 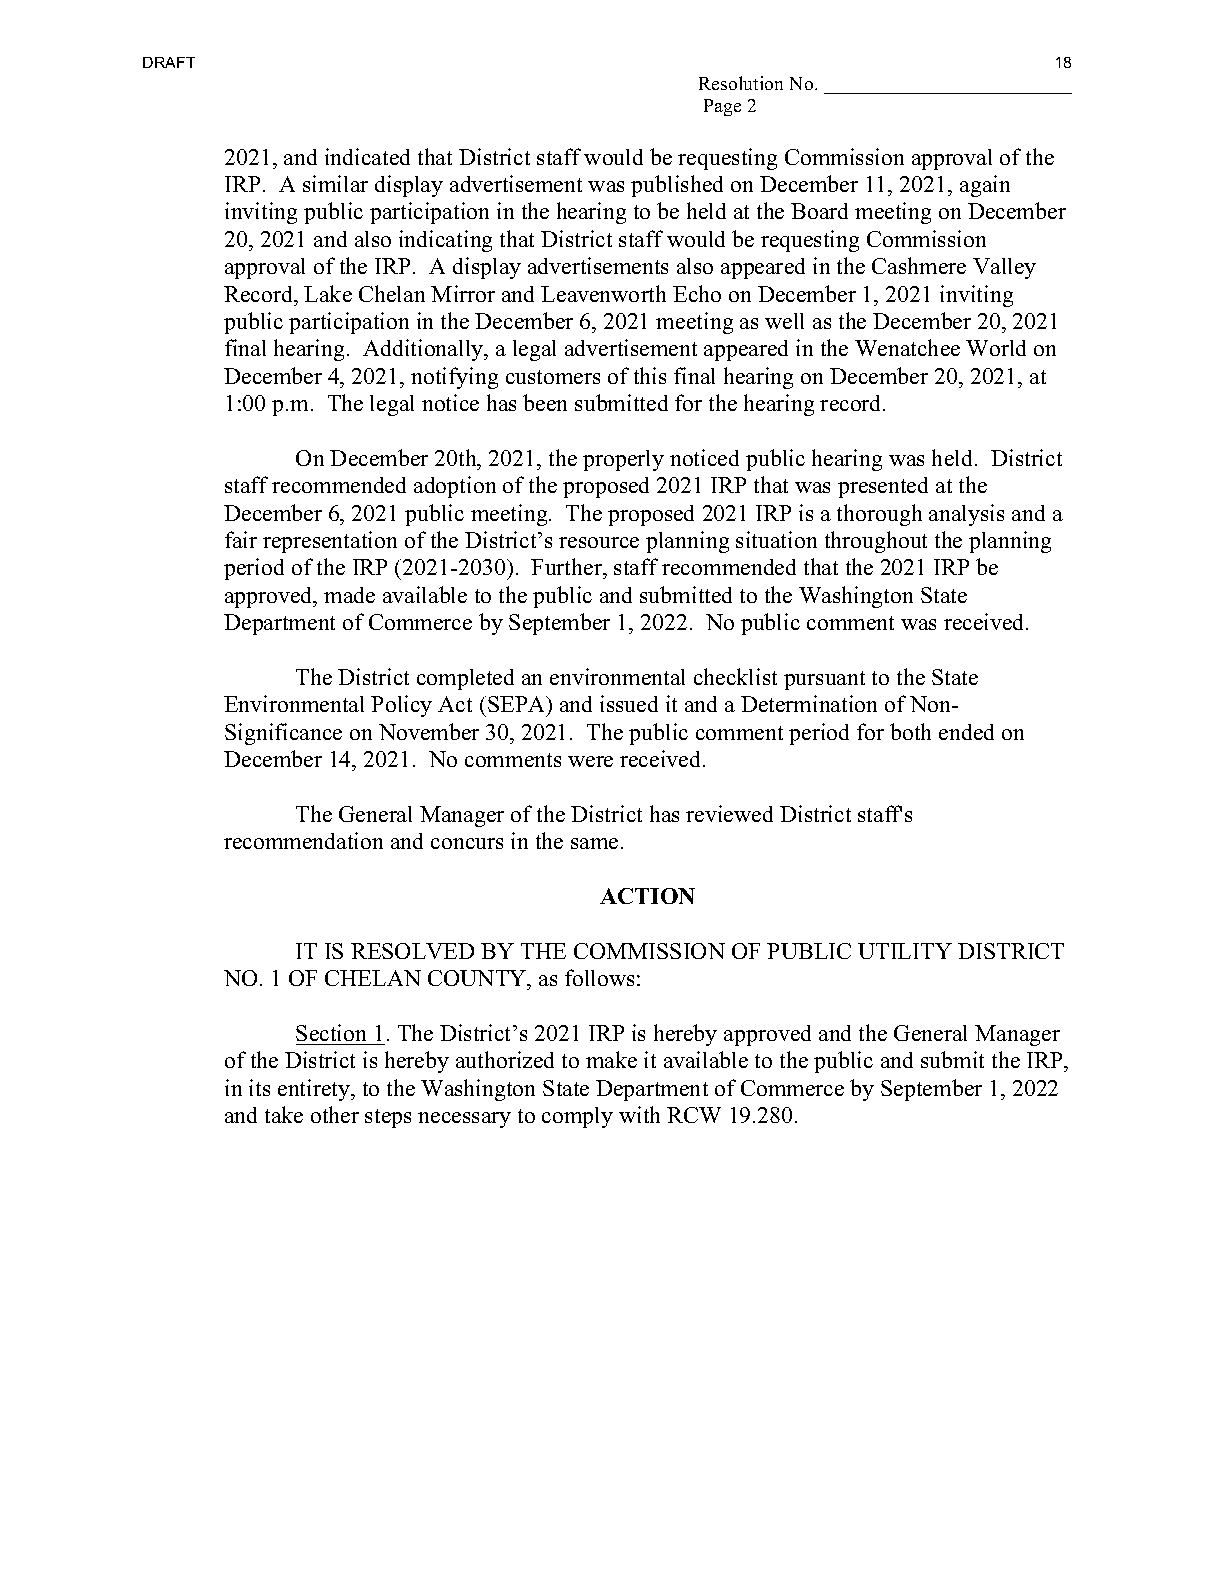 What do you see at coordinates (568, 568) in the screenshot?
I see `Further` at bounding box center [568, 568].
